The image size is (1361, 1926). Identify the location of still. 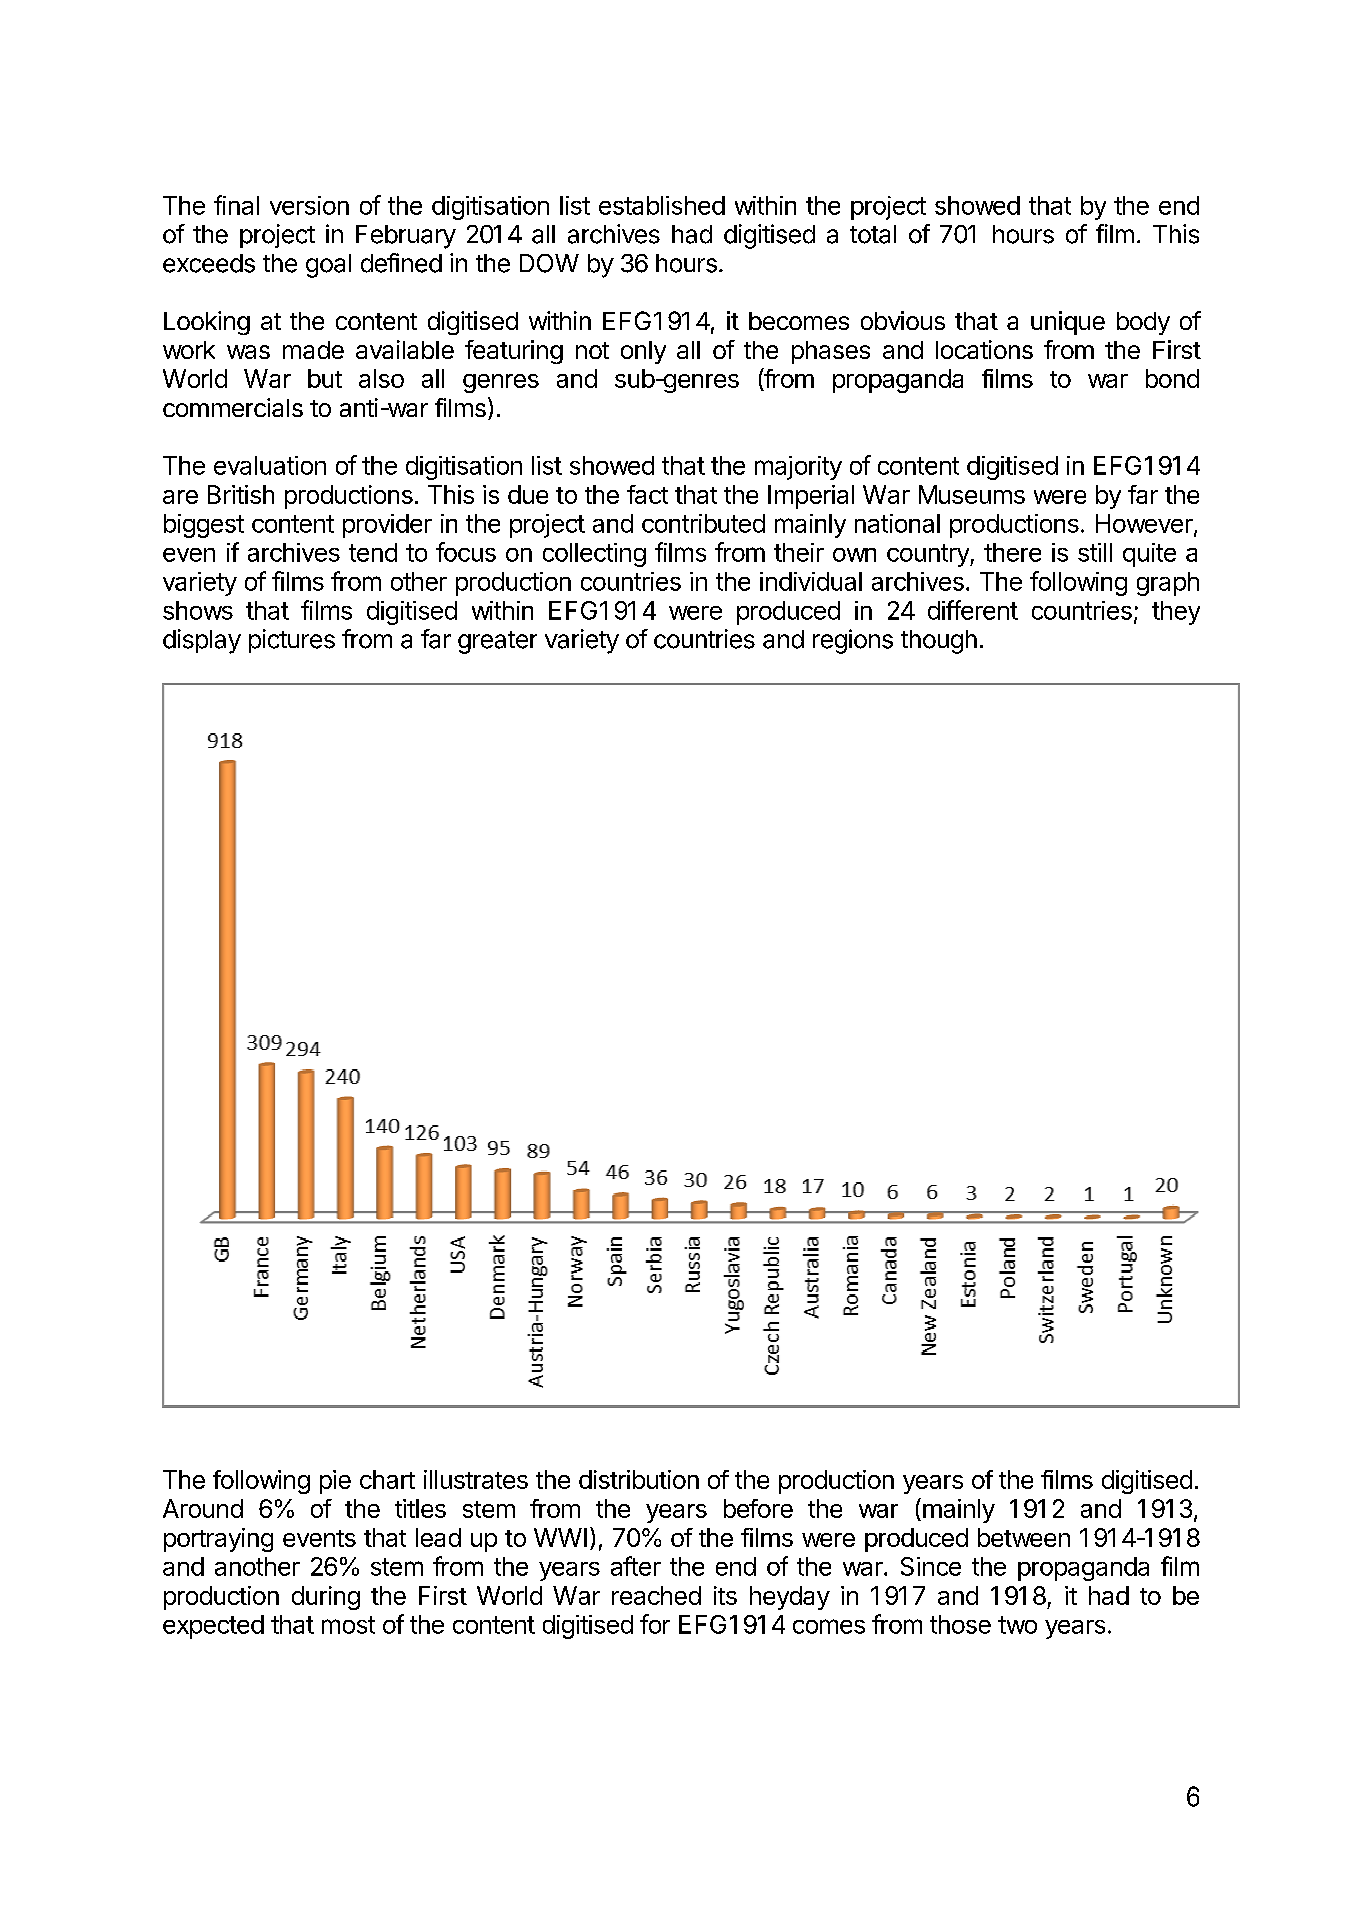
(1095, 552).
